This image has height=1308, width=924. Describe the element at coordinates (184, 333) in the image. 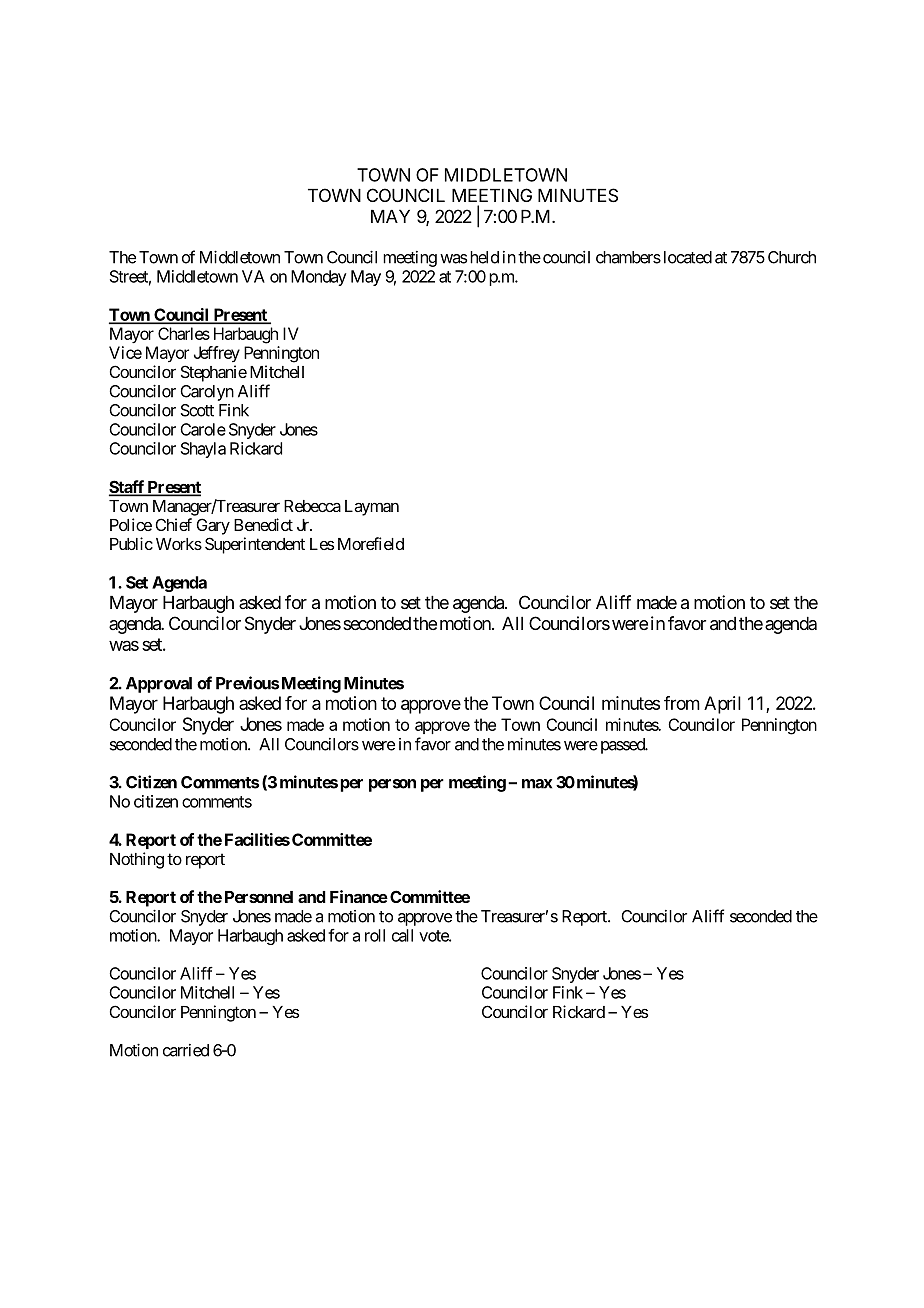

I see `Charles` at that location.
